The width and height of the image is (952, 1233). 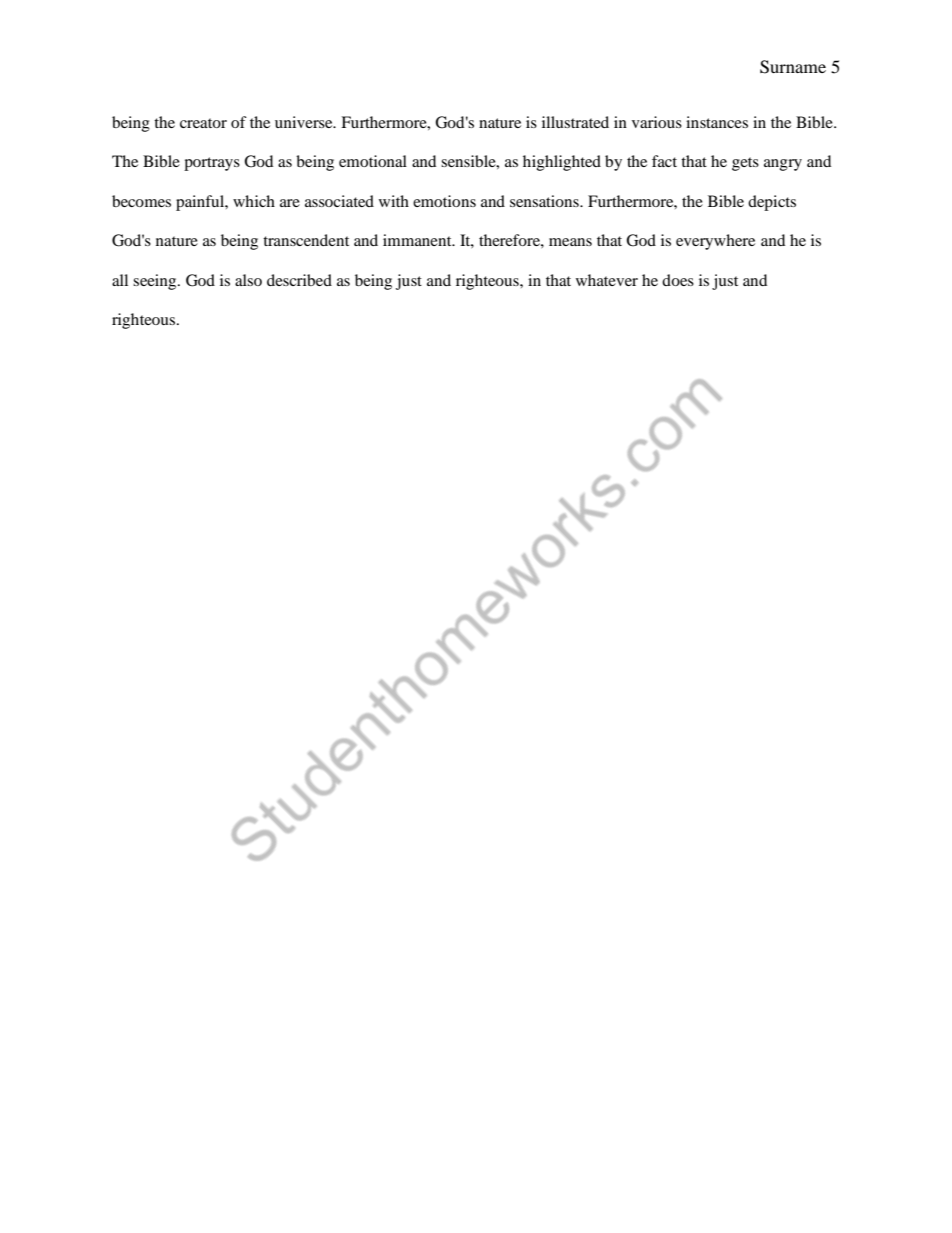 What do you see at coordinates (248, 280) in the image?
I see `also` at bounding box center [248, 280].
